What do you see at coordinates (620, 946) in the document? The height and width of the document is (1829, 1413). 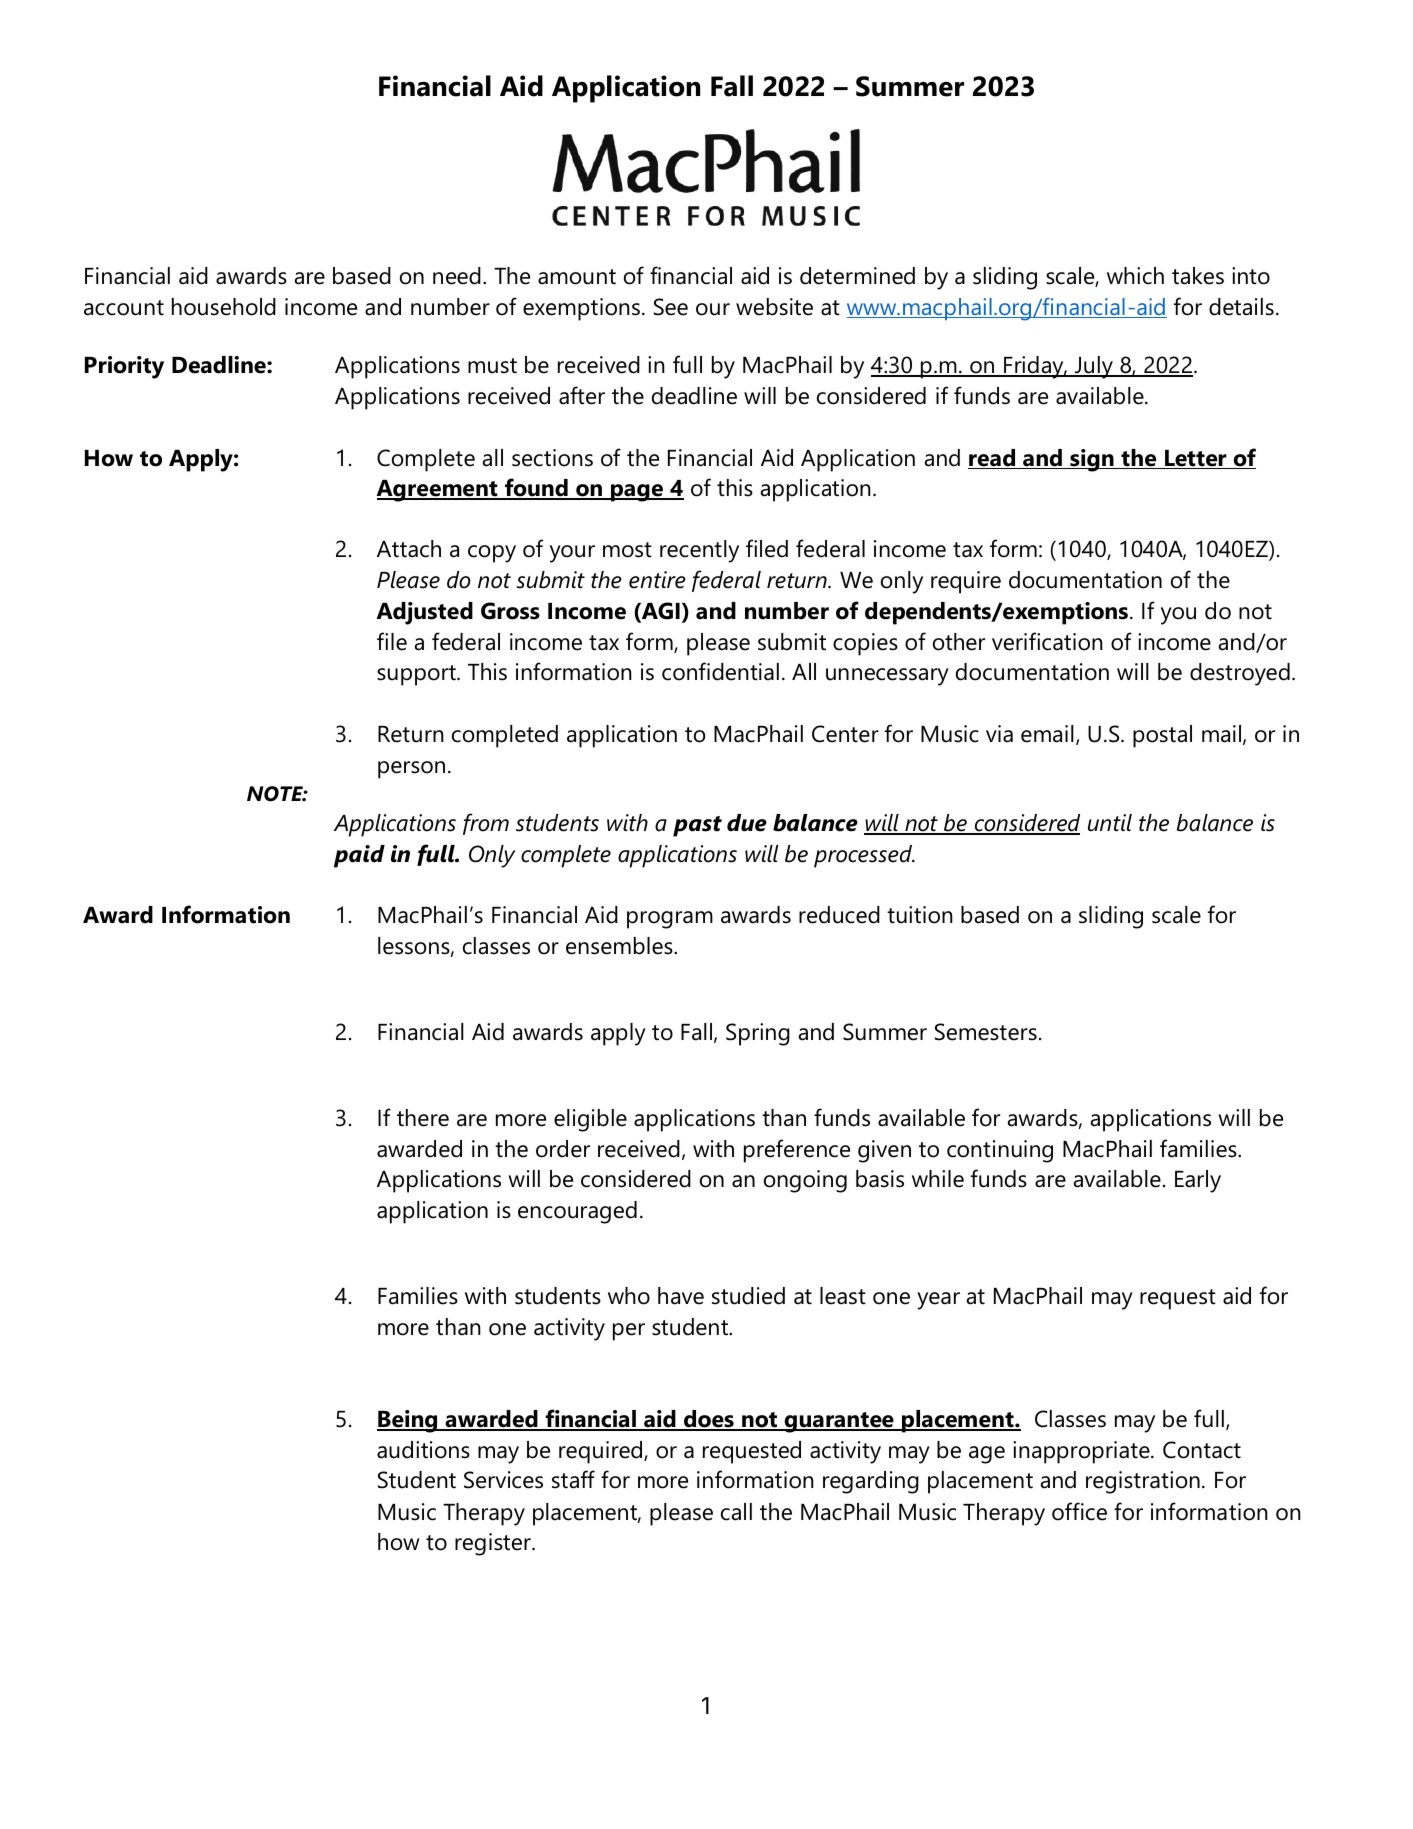 I see `ensembles` at bounding box center [620, 946].
